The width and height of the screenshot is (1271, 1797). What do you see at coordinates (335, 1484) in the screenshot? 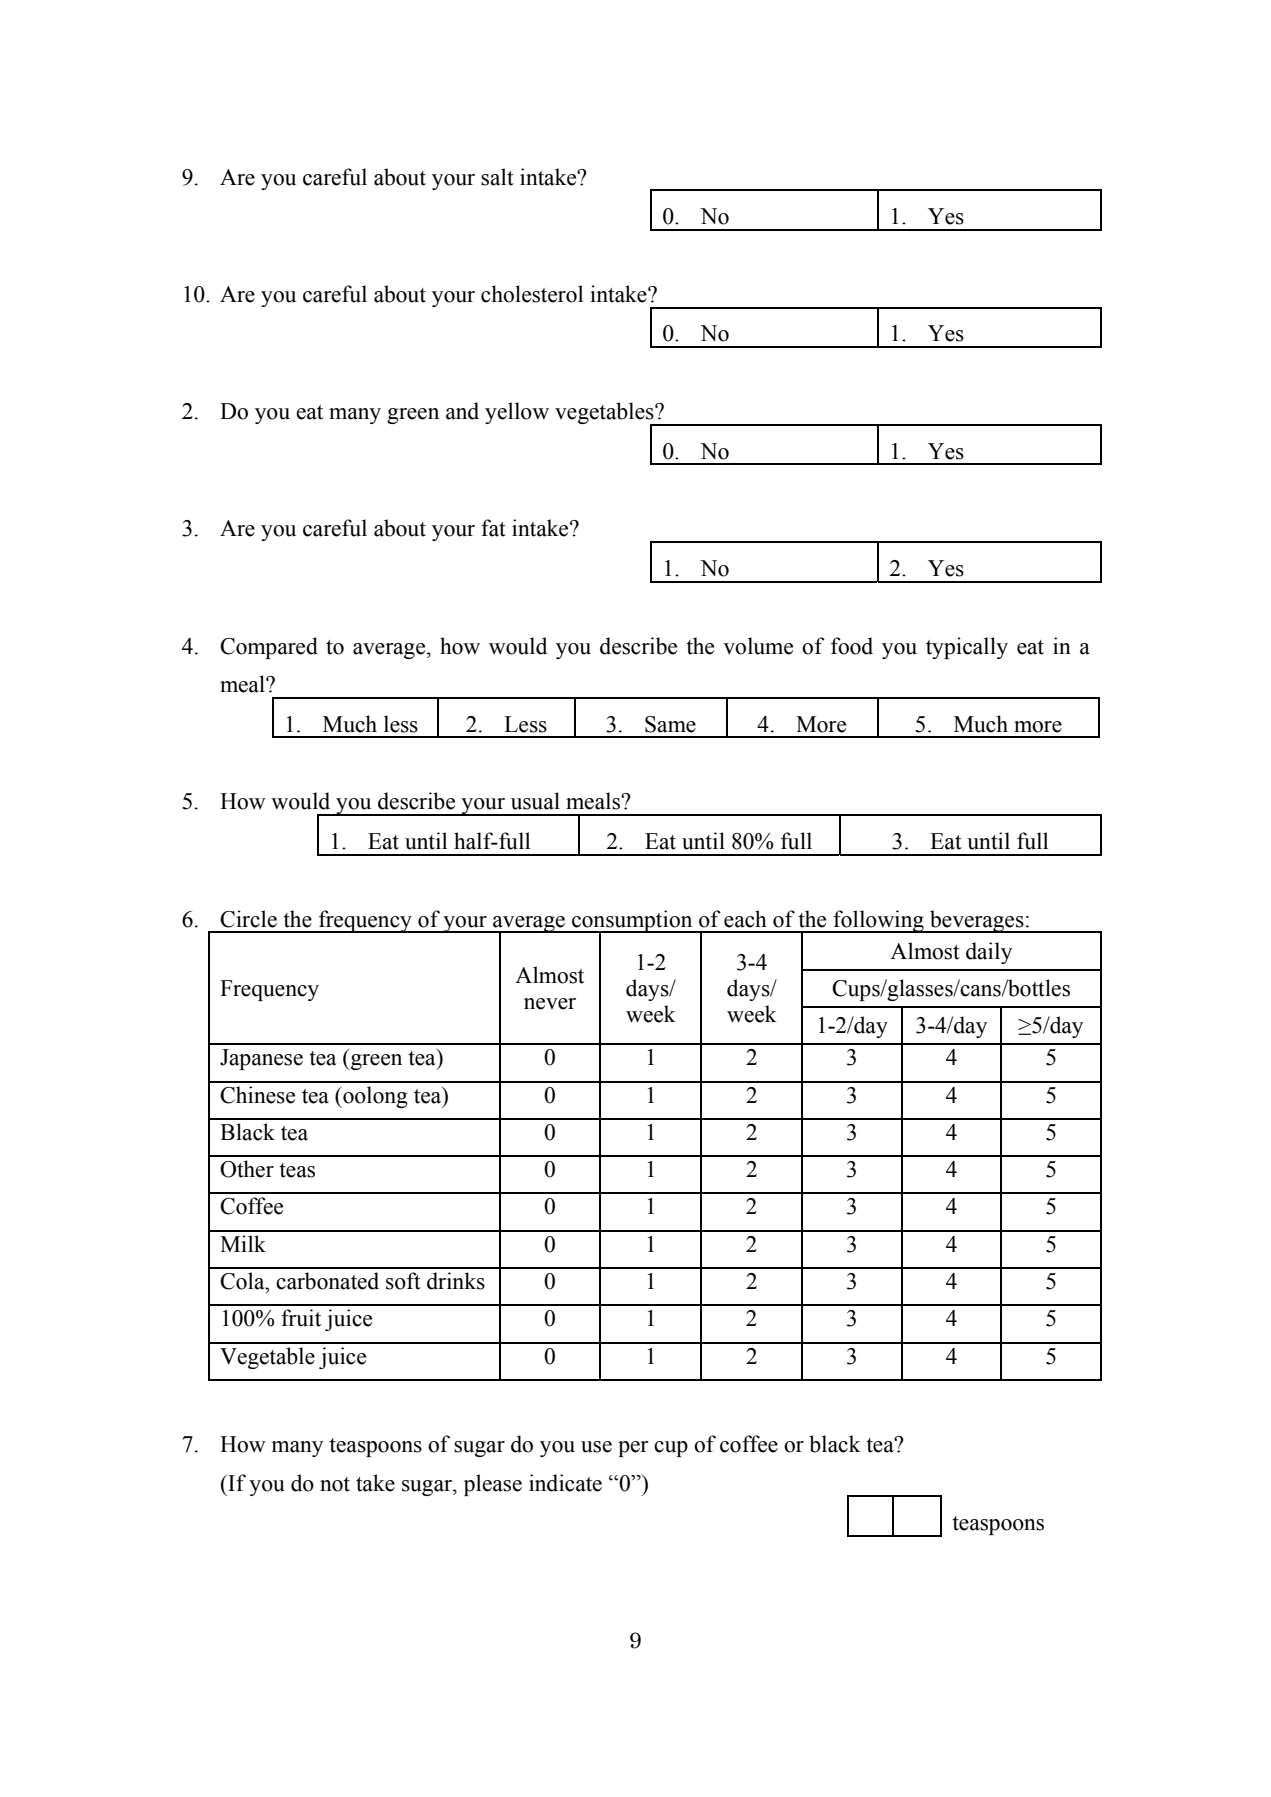
I see `not` at bounding box center [335, 1484].
